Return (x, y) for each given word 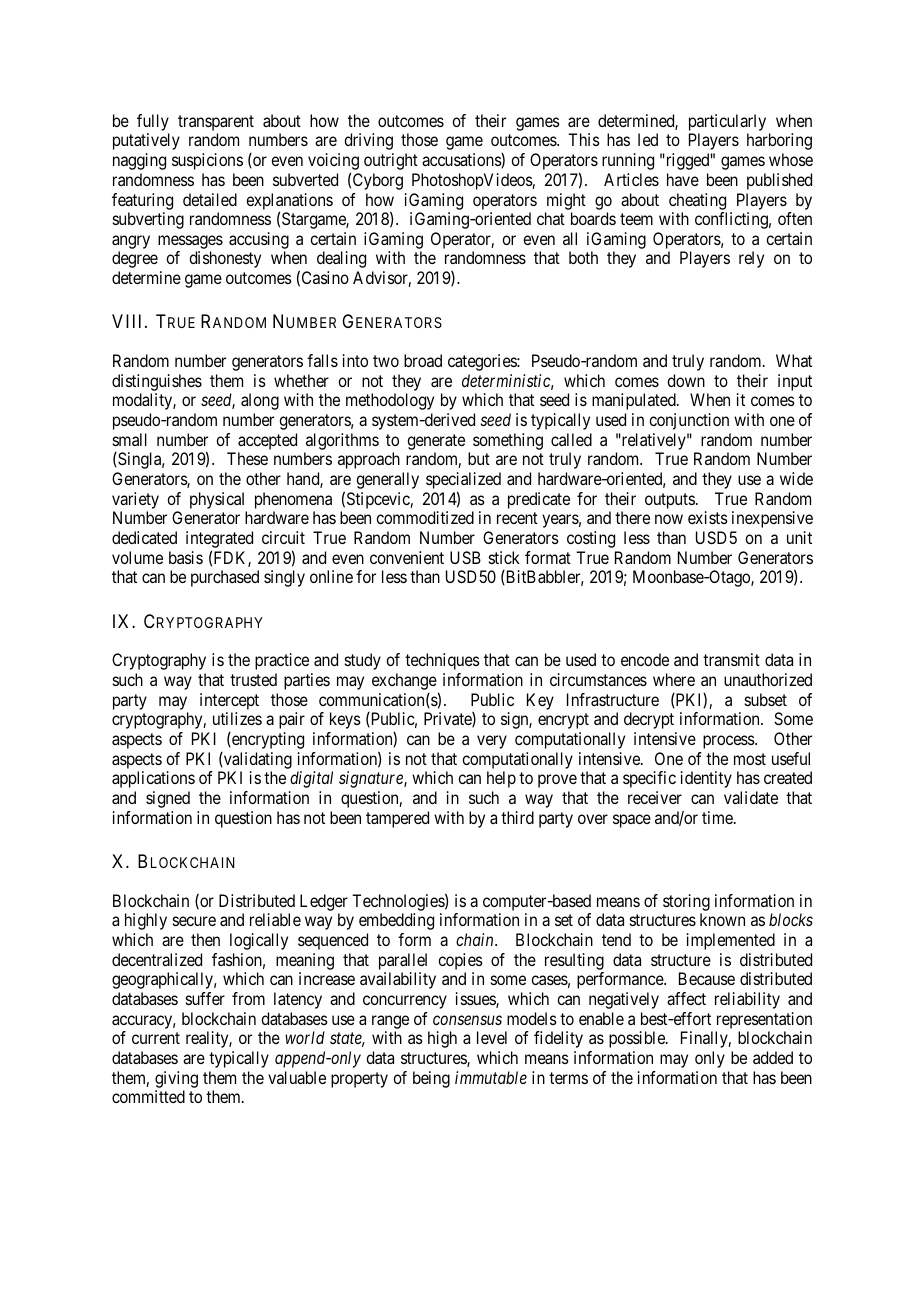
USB (465, 557)
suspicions (207, 161)
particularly (727, 124)
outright (391, 161)
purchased (225, 578)
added (773, 1057)
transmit (731, 659)
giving (176, 1079)
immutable (491, 1077)
